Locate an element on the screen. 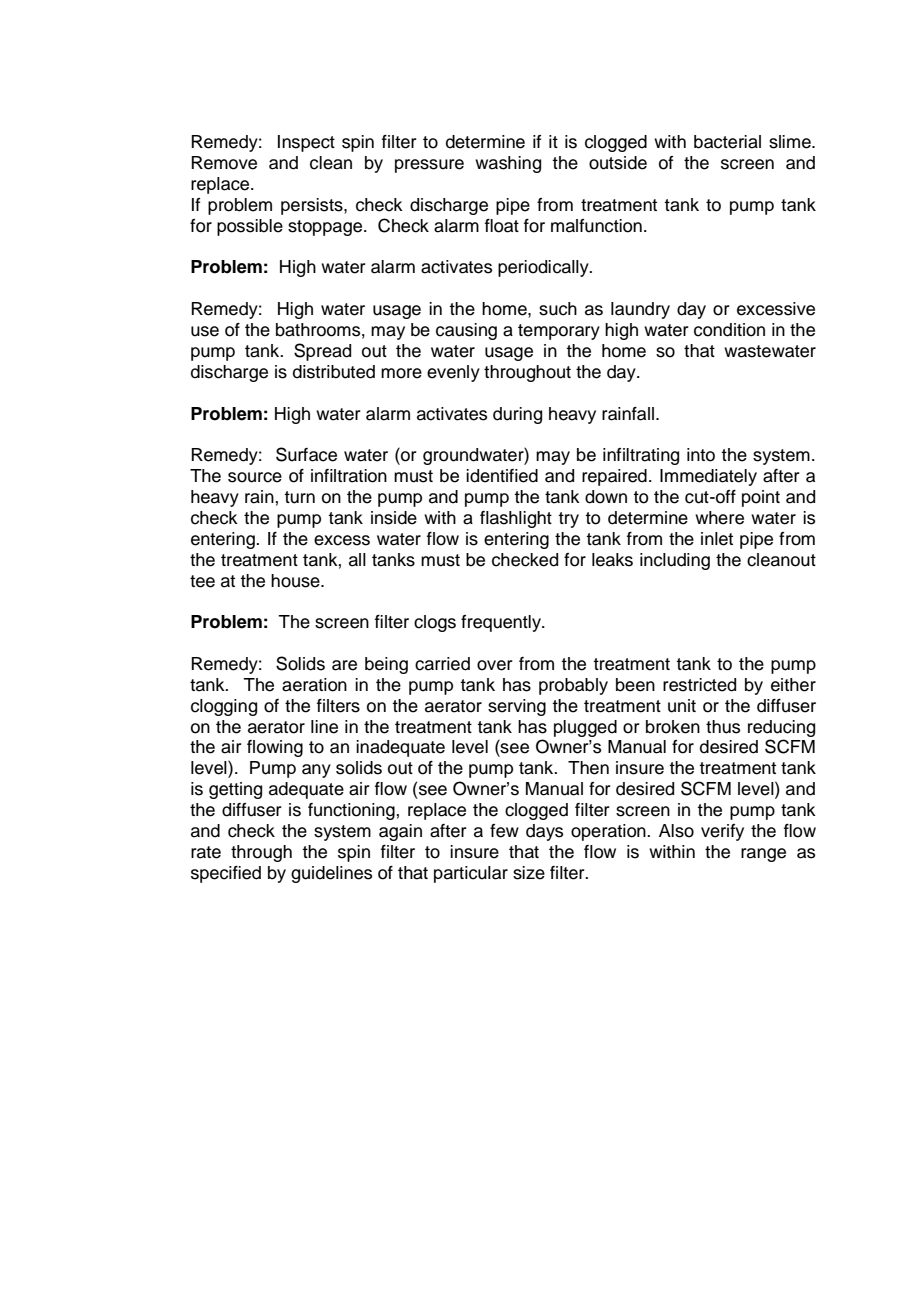  Inspect is located at coordinates (306, 143).
